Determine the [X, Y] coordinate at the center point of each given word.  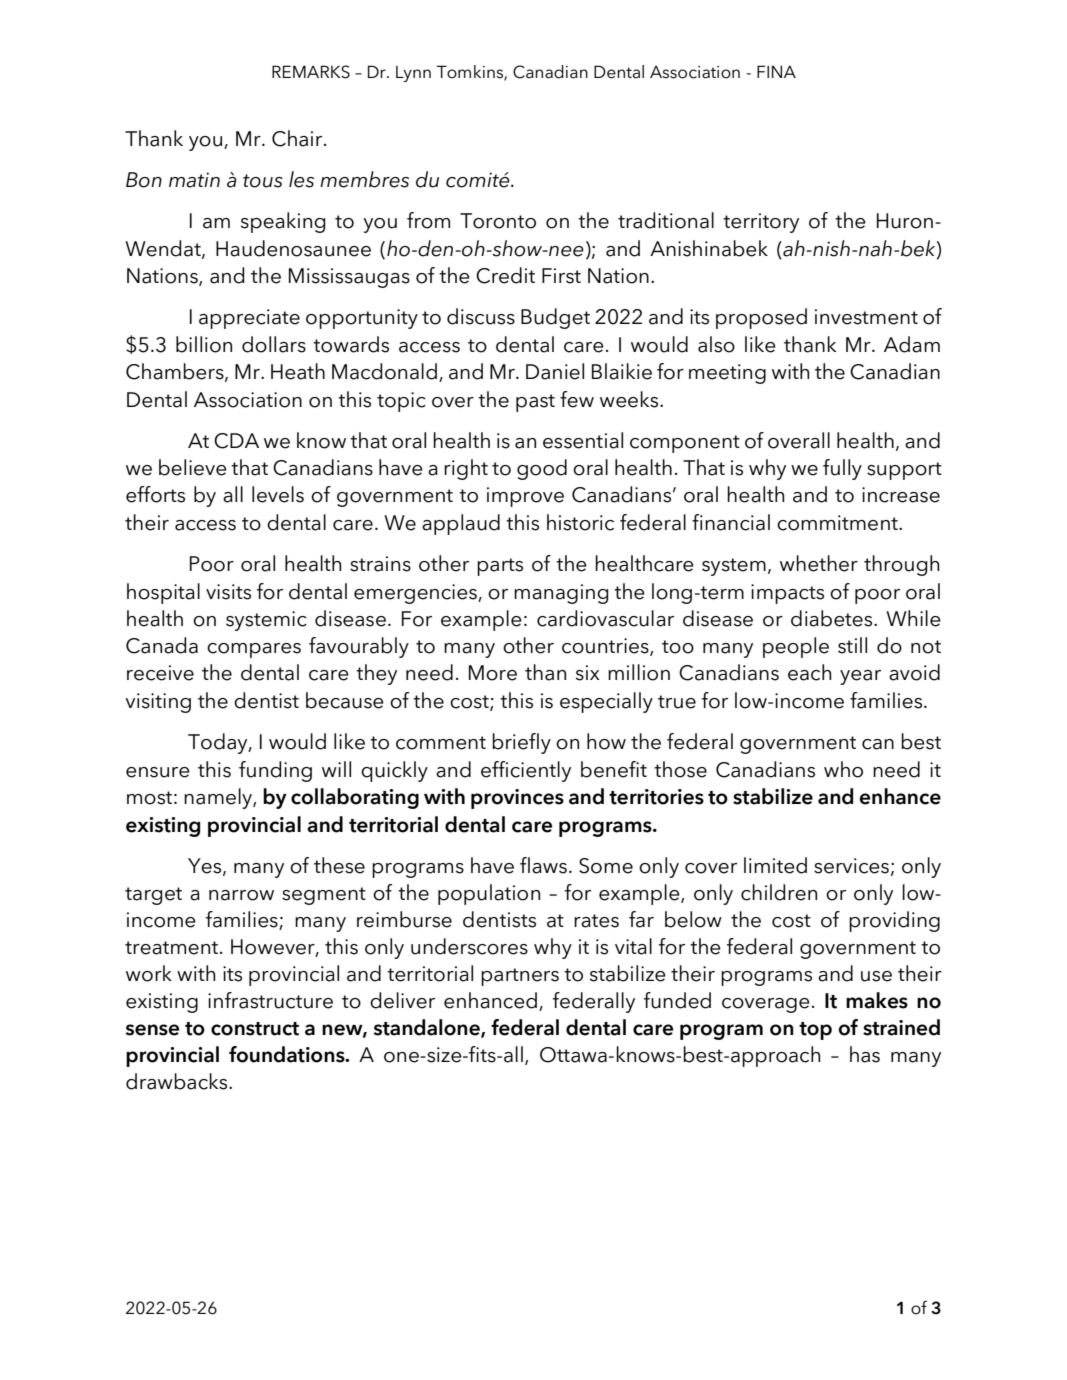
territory [761, 223]
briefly [521, 743]
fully [842, 469]
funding [275, 771]
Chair [298, 138]
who [843, 769]
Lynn [413, 74]
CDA [236, 441]
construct [255, 1029]
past [535, 403]
